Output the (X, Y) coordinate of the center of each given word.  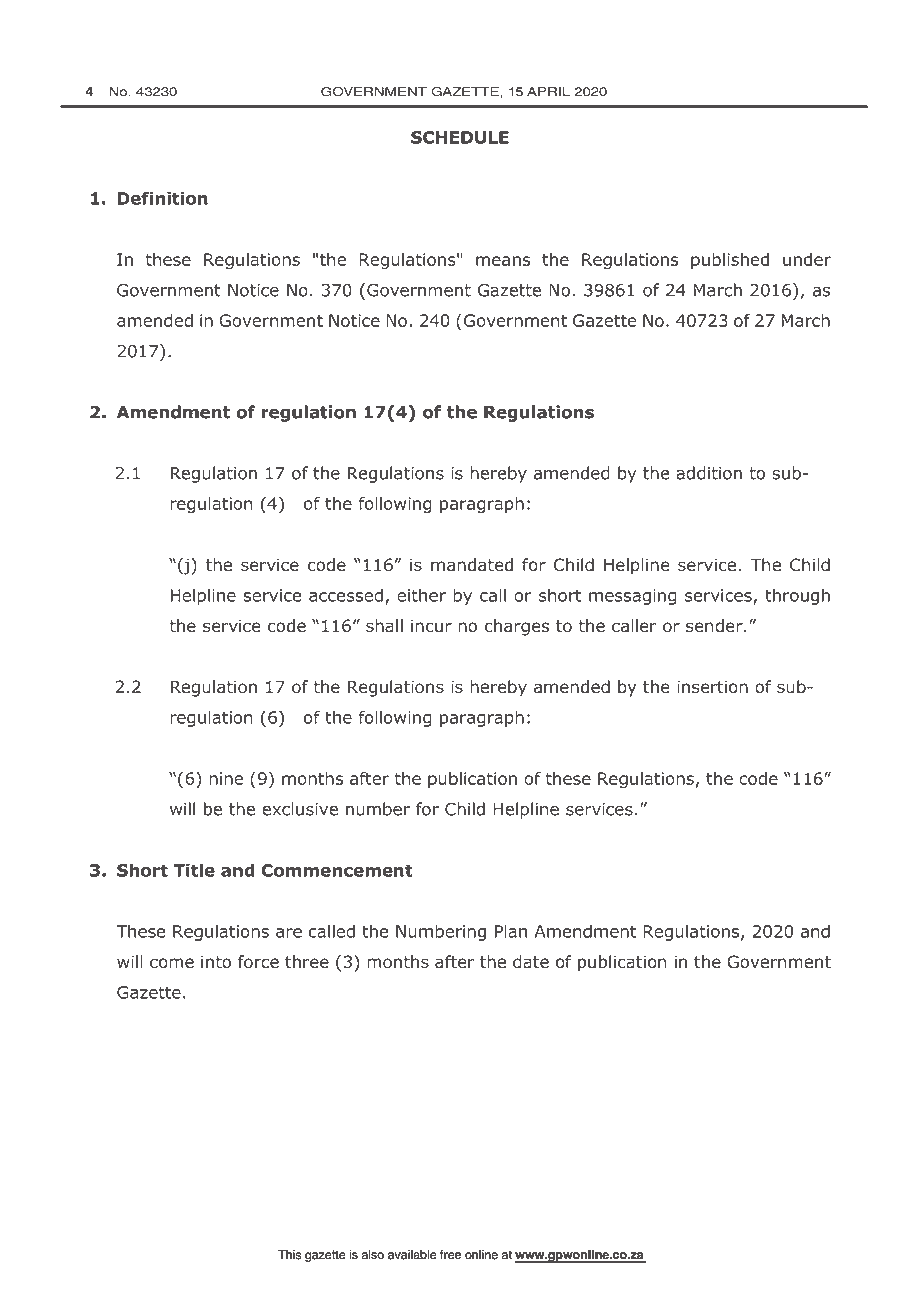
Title (194, 870)
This (289, 1255)
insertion (712, 687)
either (421, 595)
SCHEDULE (460, 137)
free (450, 1255)
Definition (162, 198)
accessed (346, 595)
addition (709, 473)
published (730, 261)
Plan (511, 931)
